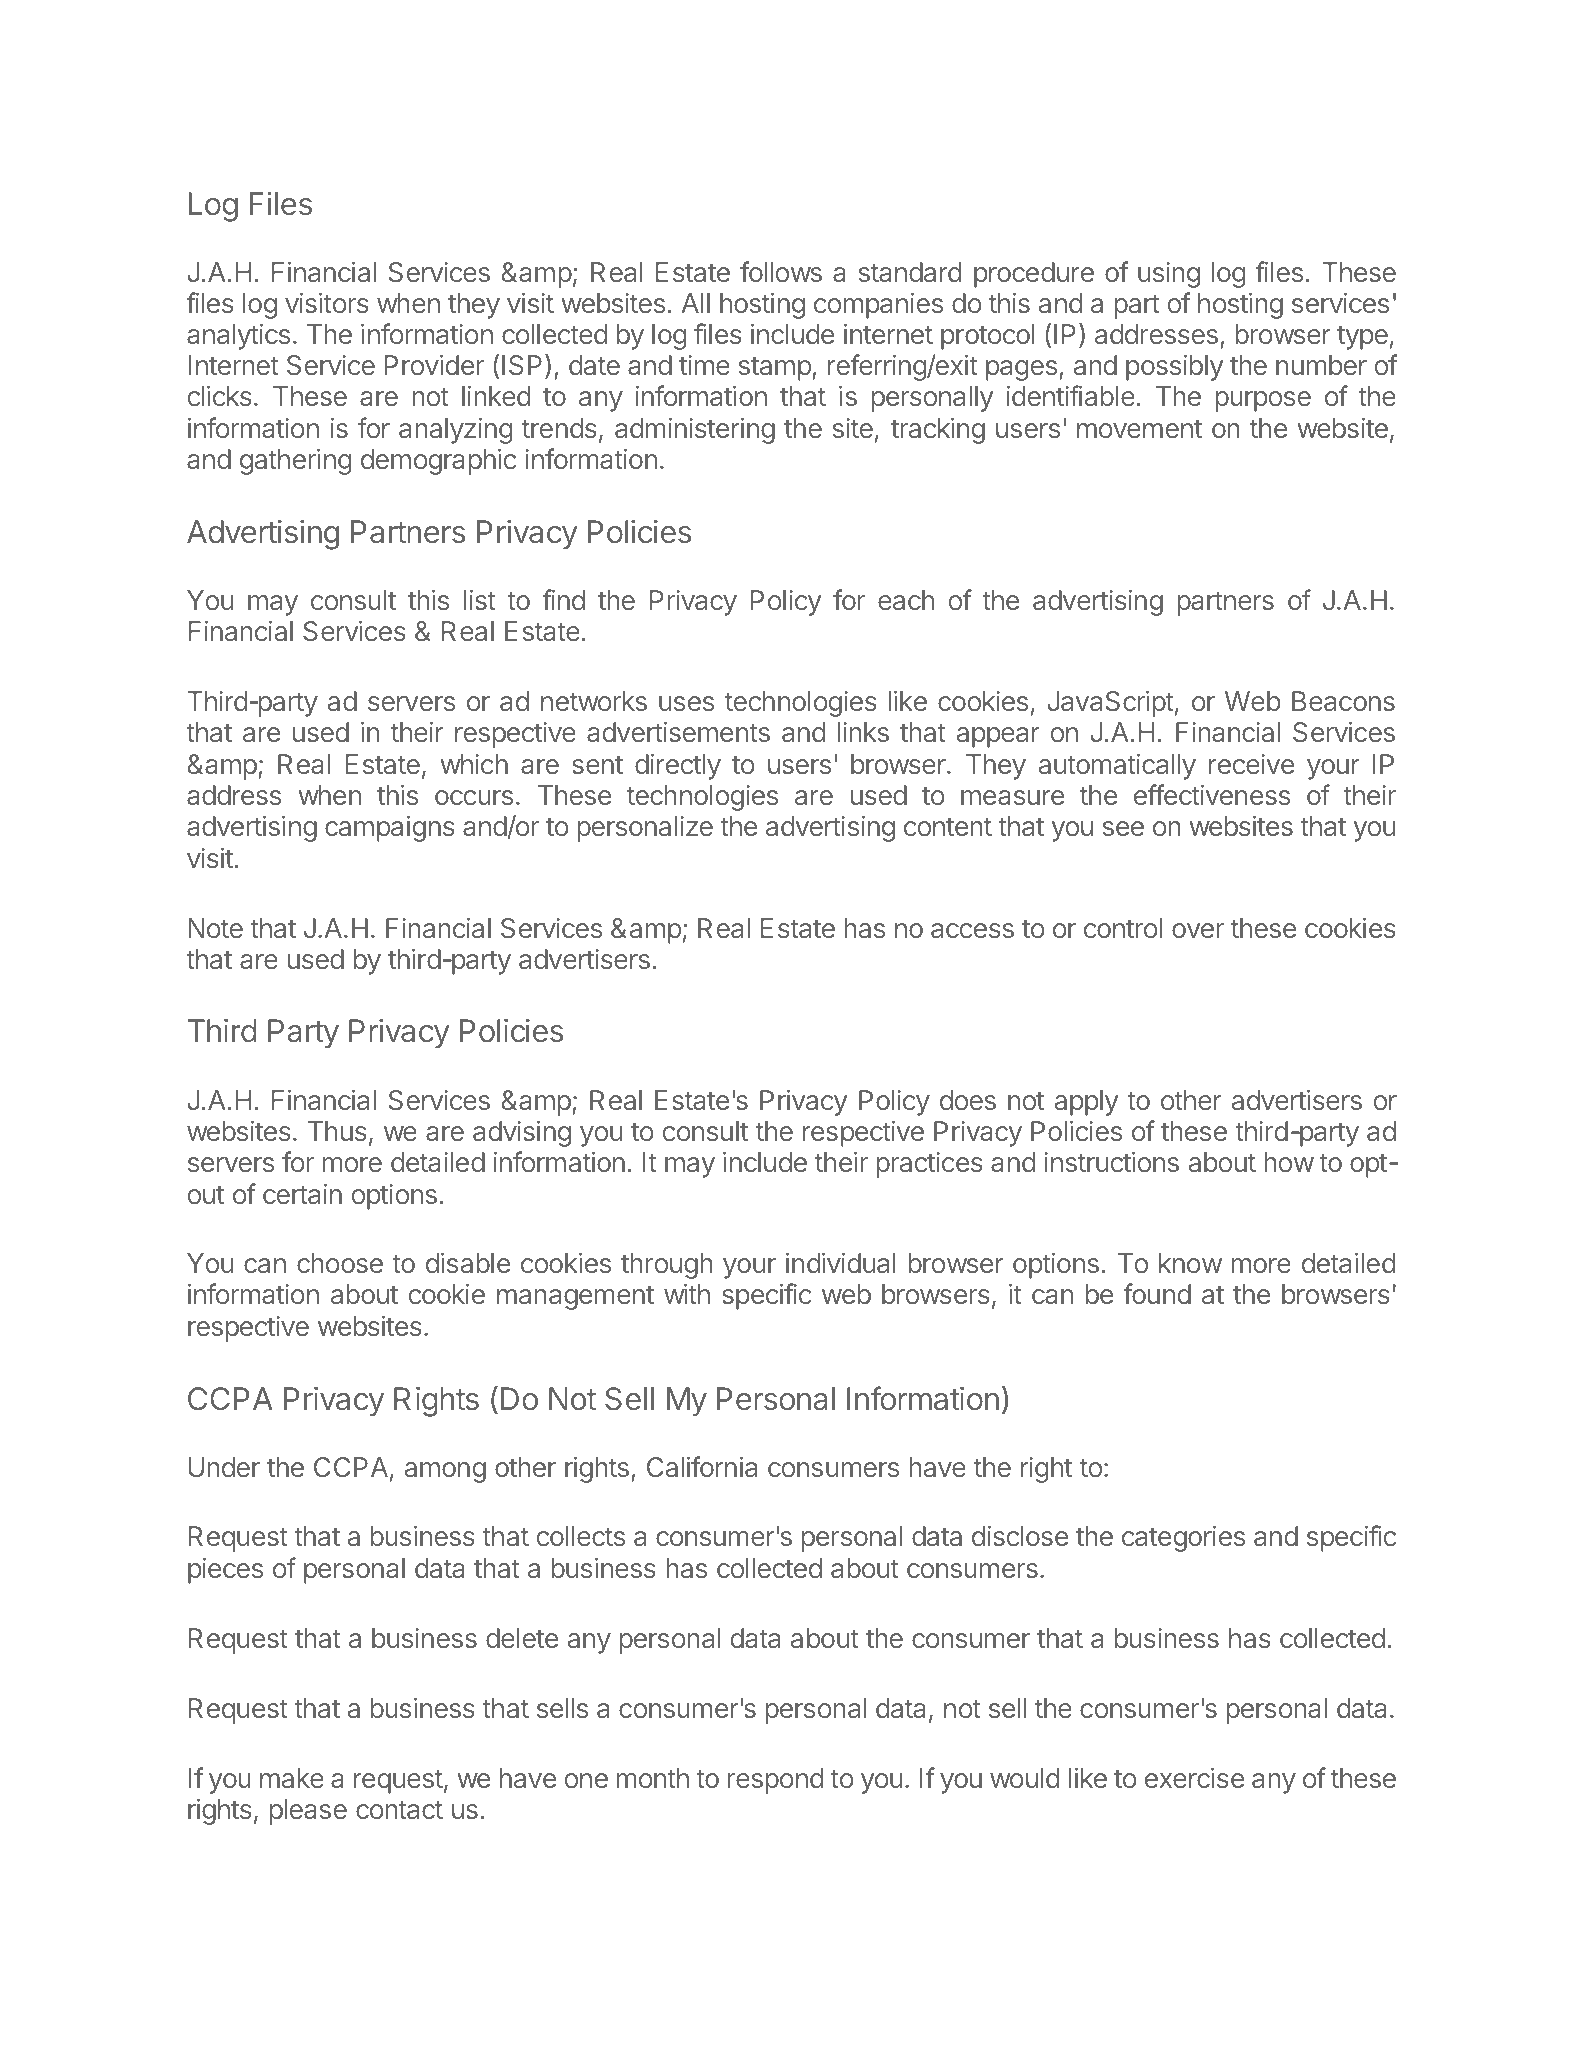 The width and height of the image is (1583, 2049). Describe the element at coordinates (1169, 275) in the image. I see `using` at that location.
